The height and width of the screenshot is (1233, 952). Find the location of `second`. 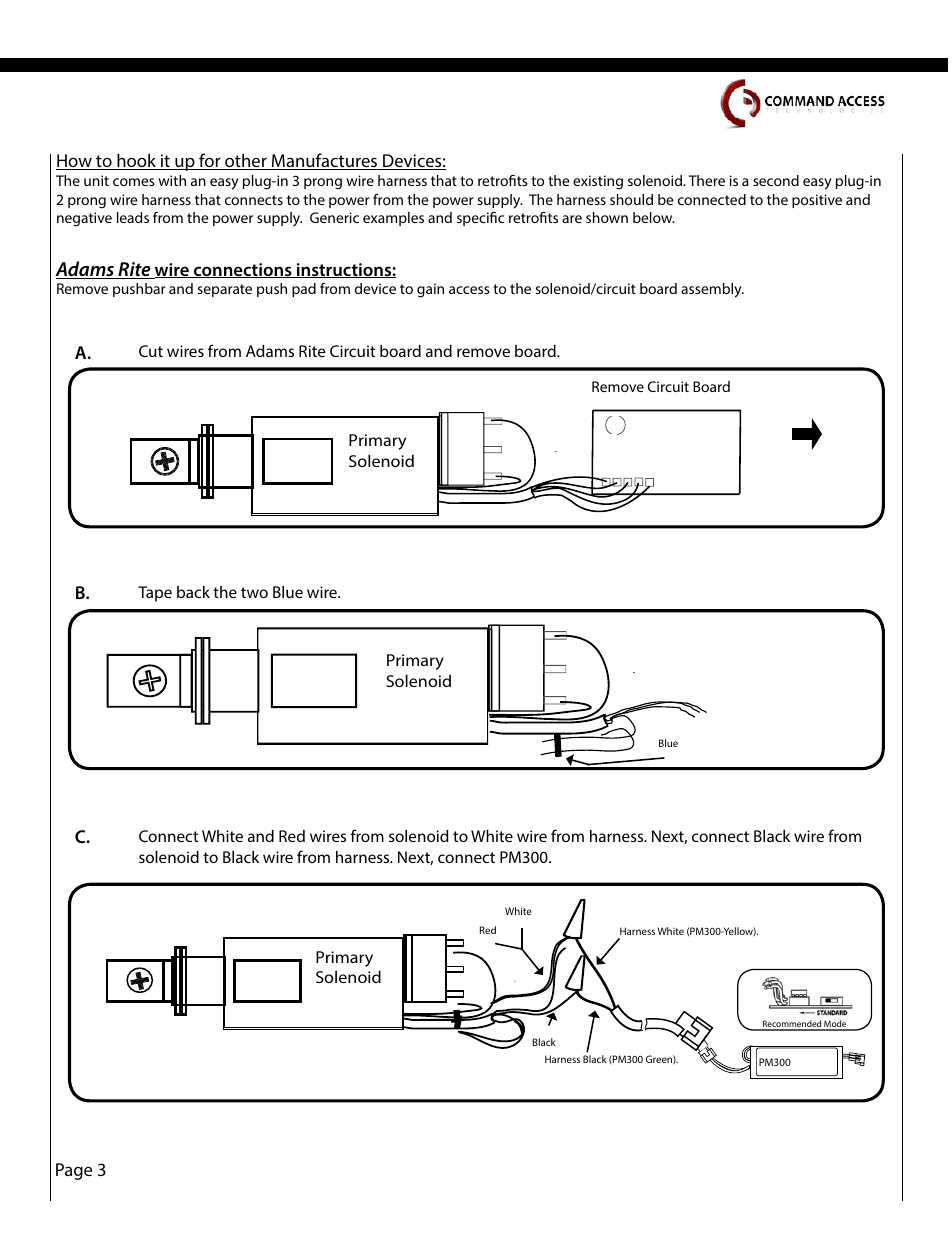

second is located at coordinates (776, 180).
